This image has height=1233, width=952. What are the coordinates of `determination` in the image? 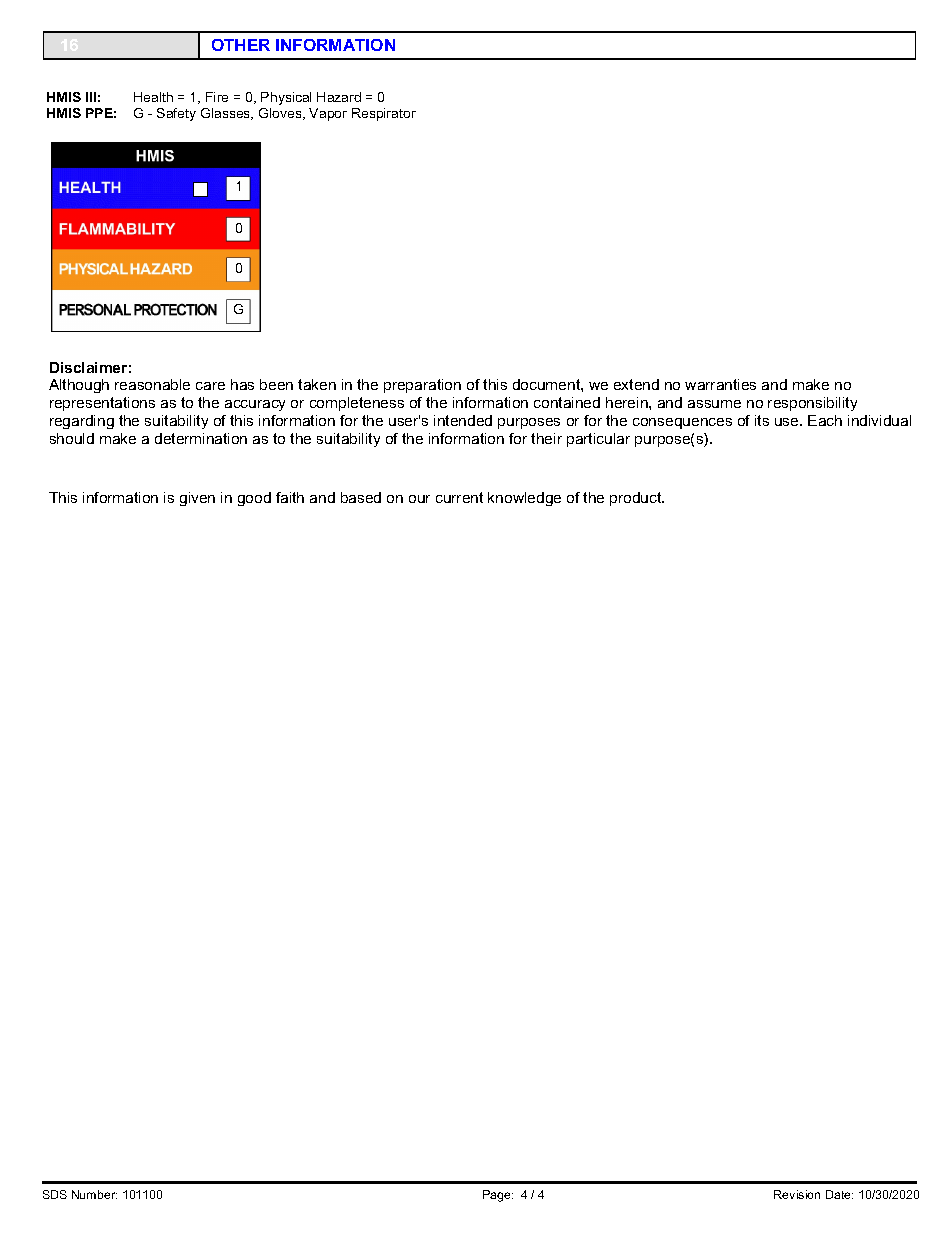 It's located at (201, 438).
